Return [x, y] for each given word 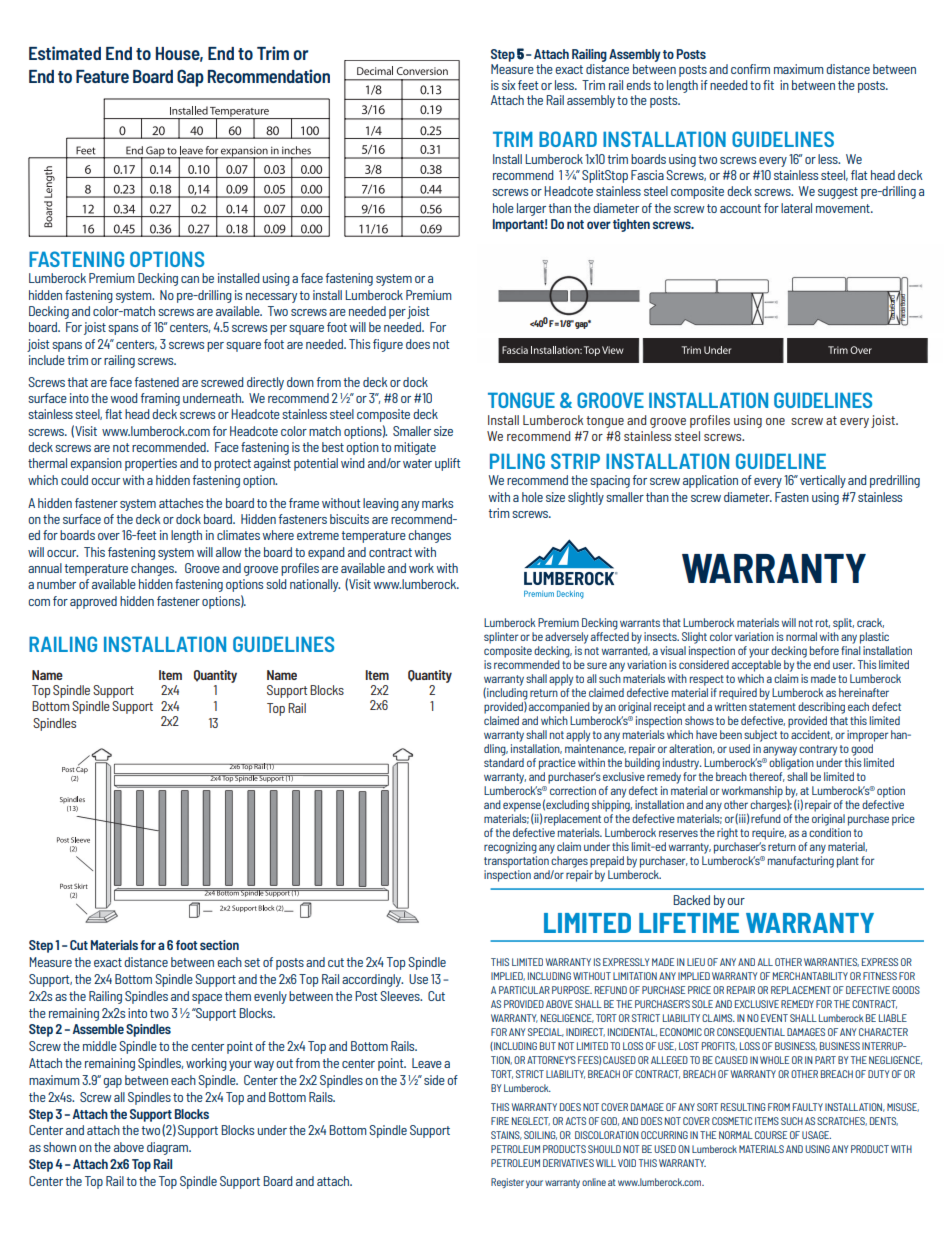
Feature [102, 76]
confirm [750, 69]
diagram [168, 1148]
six [508, 85]
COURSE [771, 1135]
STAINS [506, 1135]
